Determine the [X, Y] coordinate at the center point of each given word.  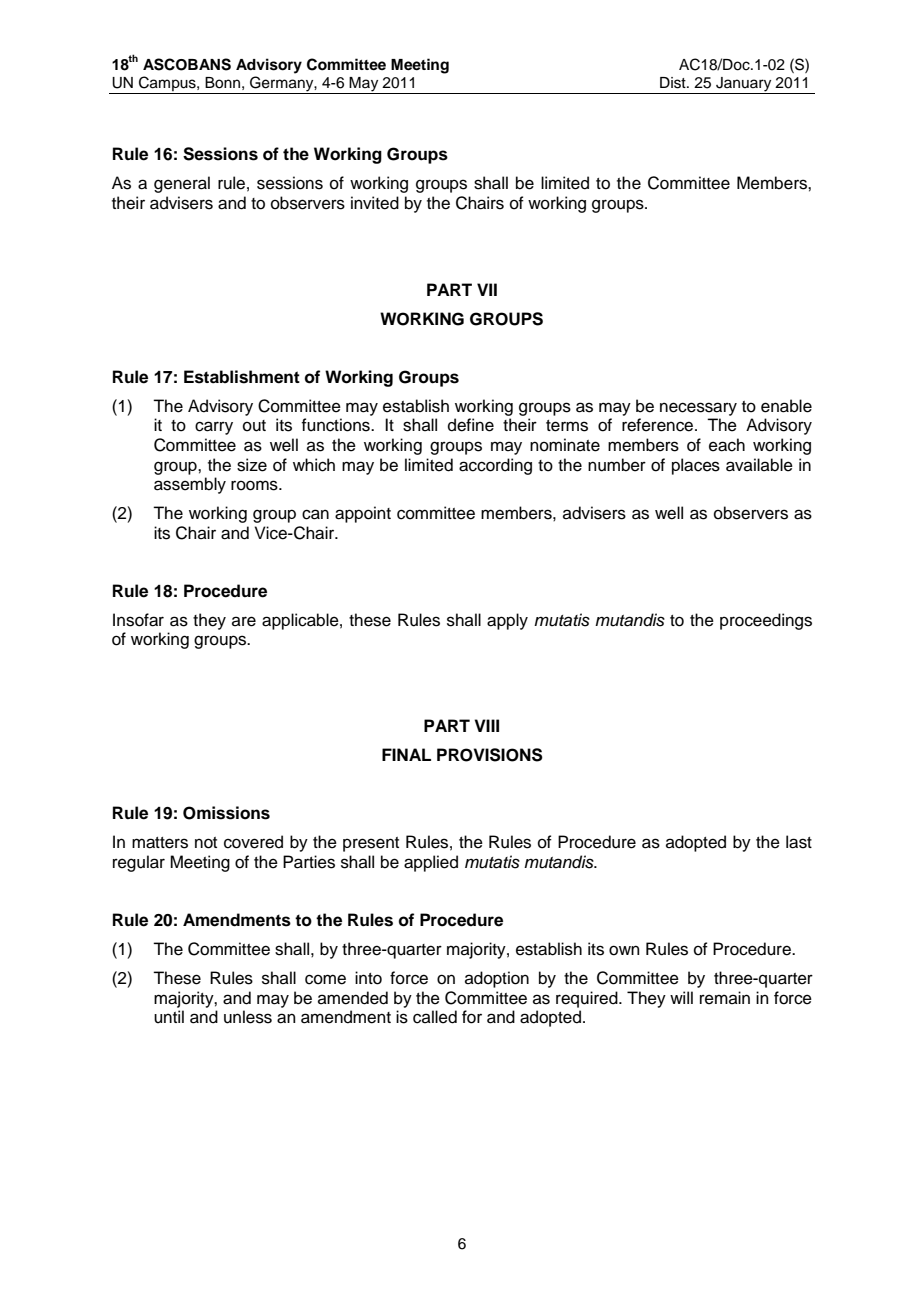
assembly [190, 485]
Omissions [226, 813]
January [744, 85]
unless [248, 1017]
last [799, 842]
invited [375, 203]
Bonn [222, 83]
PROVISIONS [490, 755]
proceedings [766, 621]
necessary [698, 409]
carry [214, 428]
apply [507, 621]
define [471, 425]
